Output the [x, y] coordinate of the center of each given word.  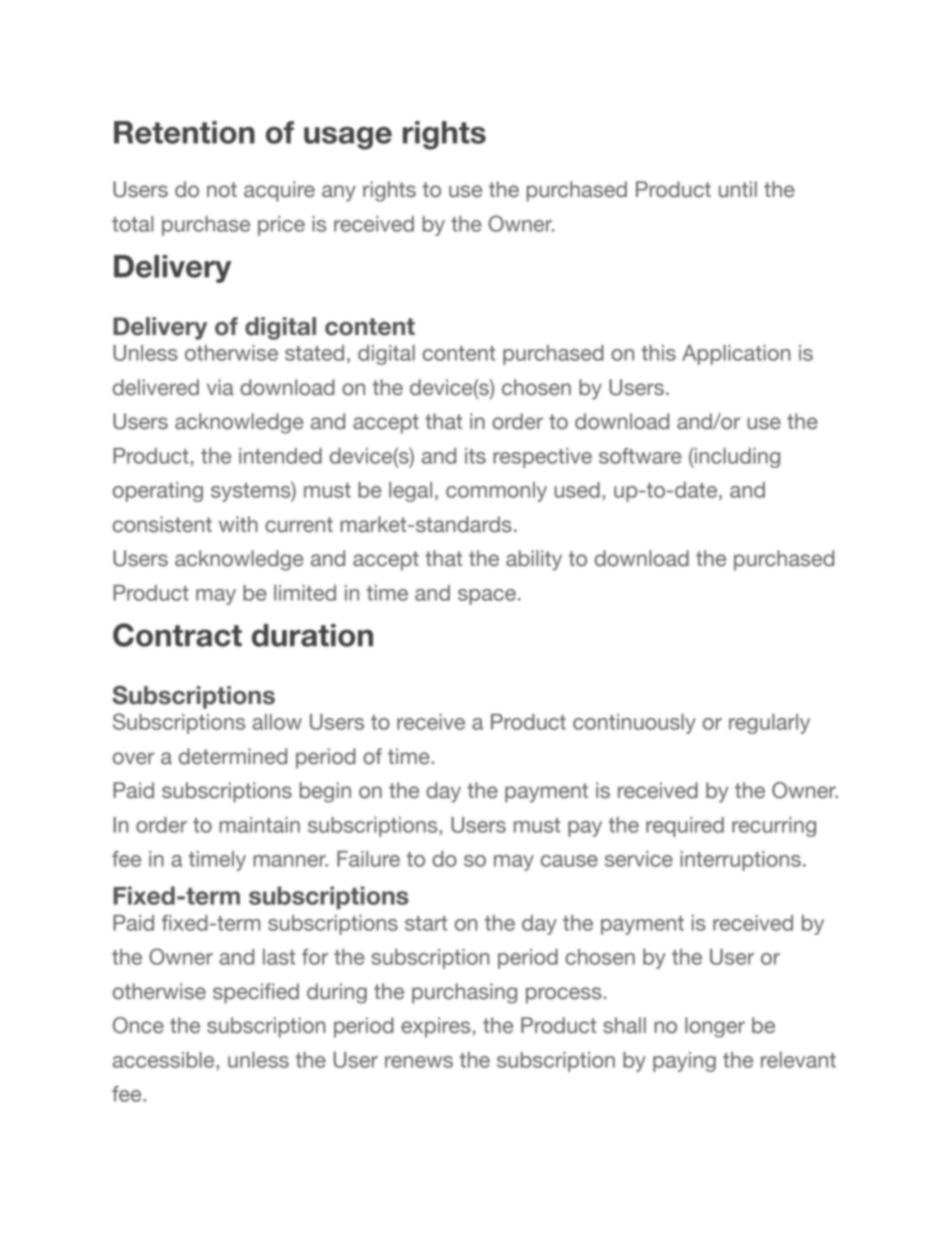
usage [348, 138]
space [487, 597]
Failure [368, 859]
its [475, 456]
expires [435, 1027]
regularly [769, 724]
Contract [177, 635]
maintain [259, 825]
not [222, 190]
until [738, 189]
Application [736, 355]
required [685, 827]
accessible [165, 1060]
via [220, 387]
